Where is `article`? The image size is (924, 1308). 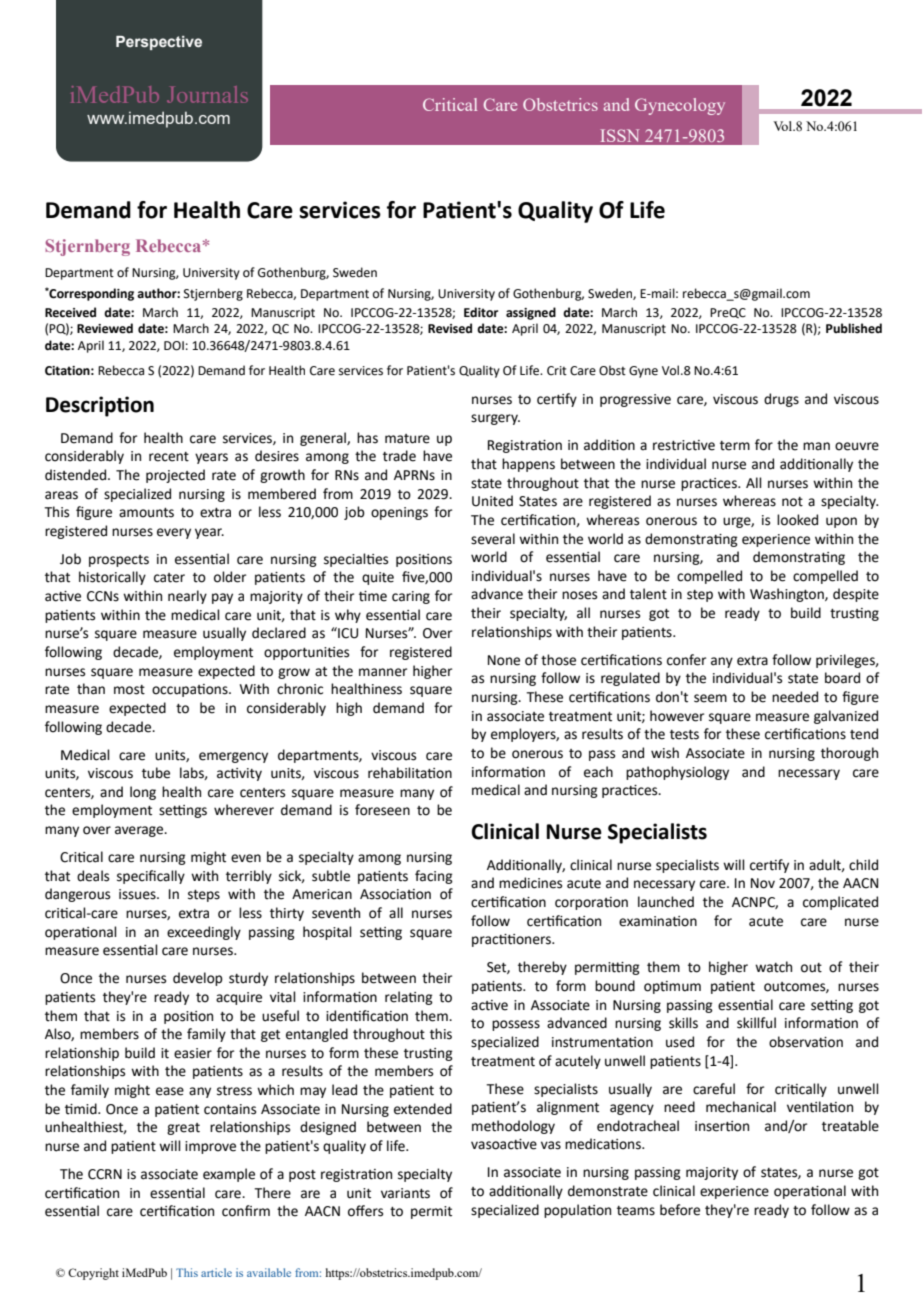
article is located at coordinates (216, 1272).
